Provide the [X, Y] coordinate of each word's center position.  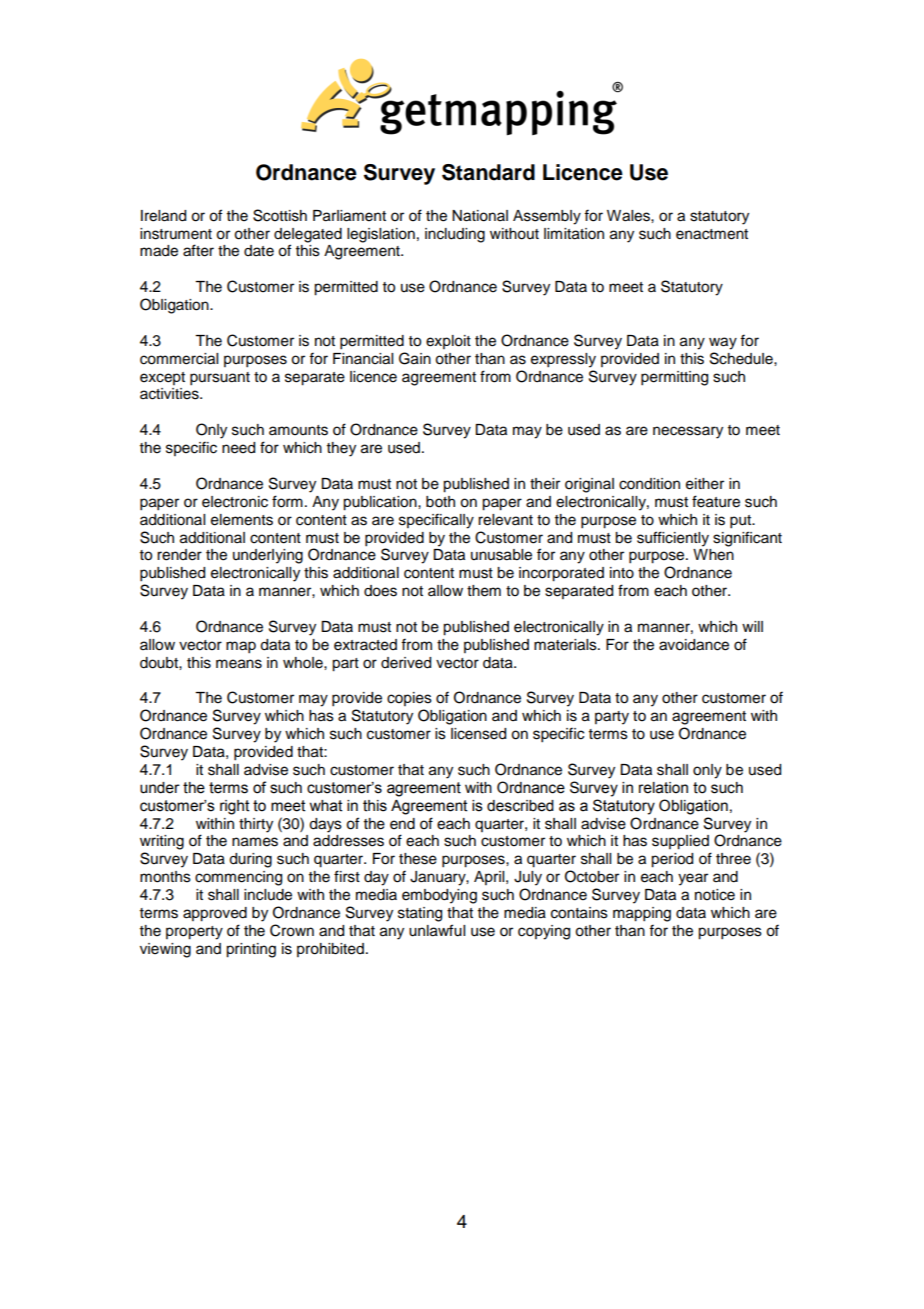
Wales [629, 216]
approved [215, 914]
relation [663, 788]
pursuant [220, 379]
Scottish [280, 215]
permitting [674, 378]
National [480, 216]
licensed [478, 734]
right [235, 807]
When [713, 555]
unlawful [437, 930]
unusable [501, 555]
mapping [642, 914]
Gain [415, 358]
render [179, 555]
